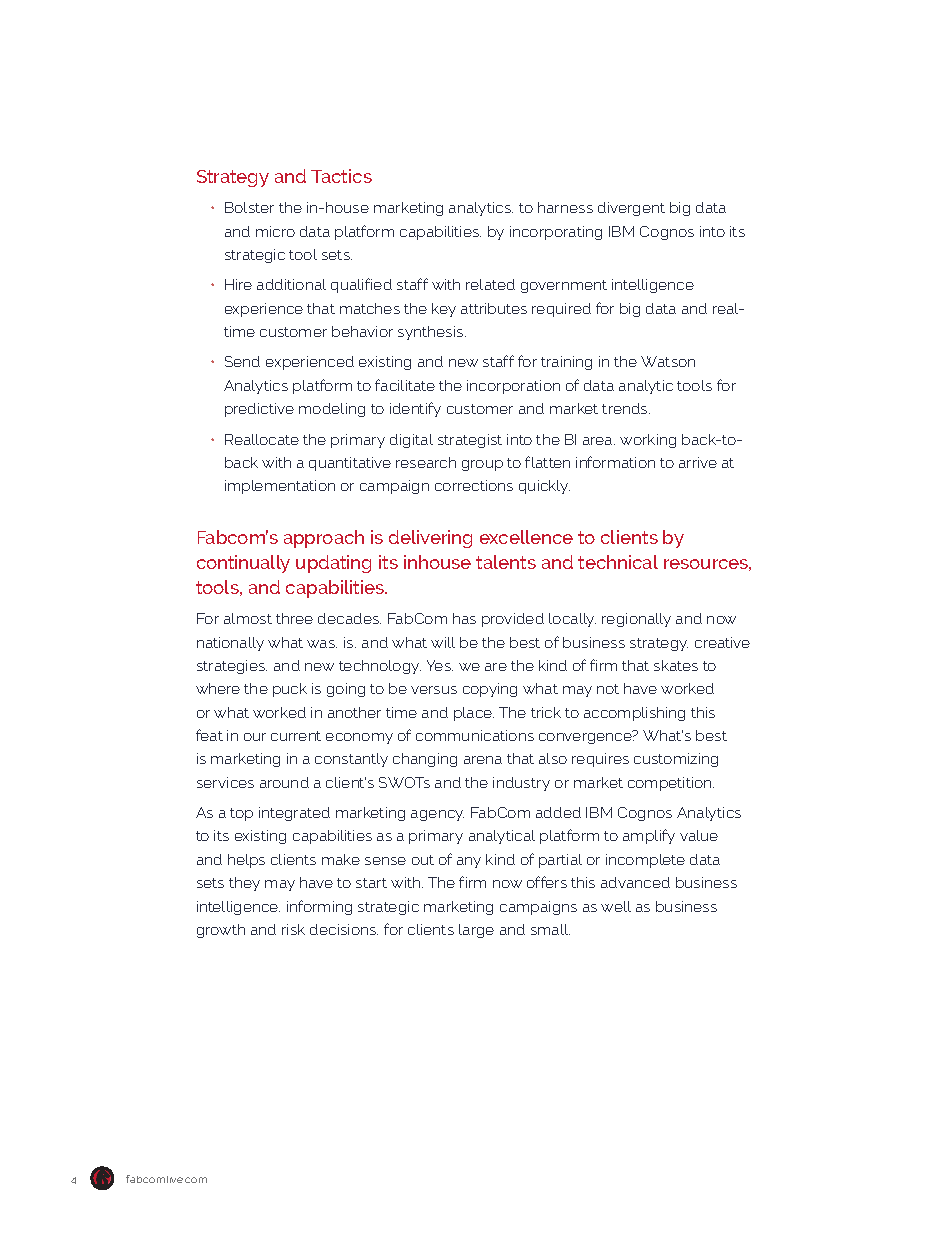  Describe the element at coordinates (635, 882) in the image. I see `advanced` at that location.
